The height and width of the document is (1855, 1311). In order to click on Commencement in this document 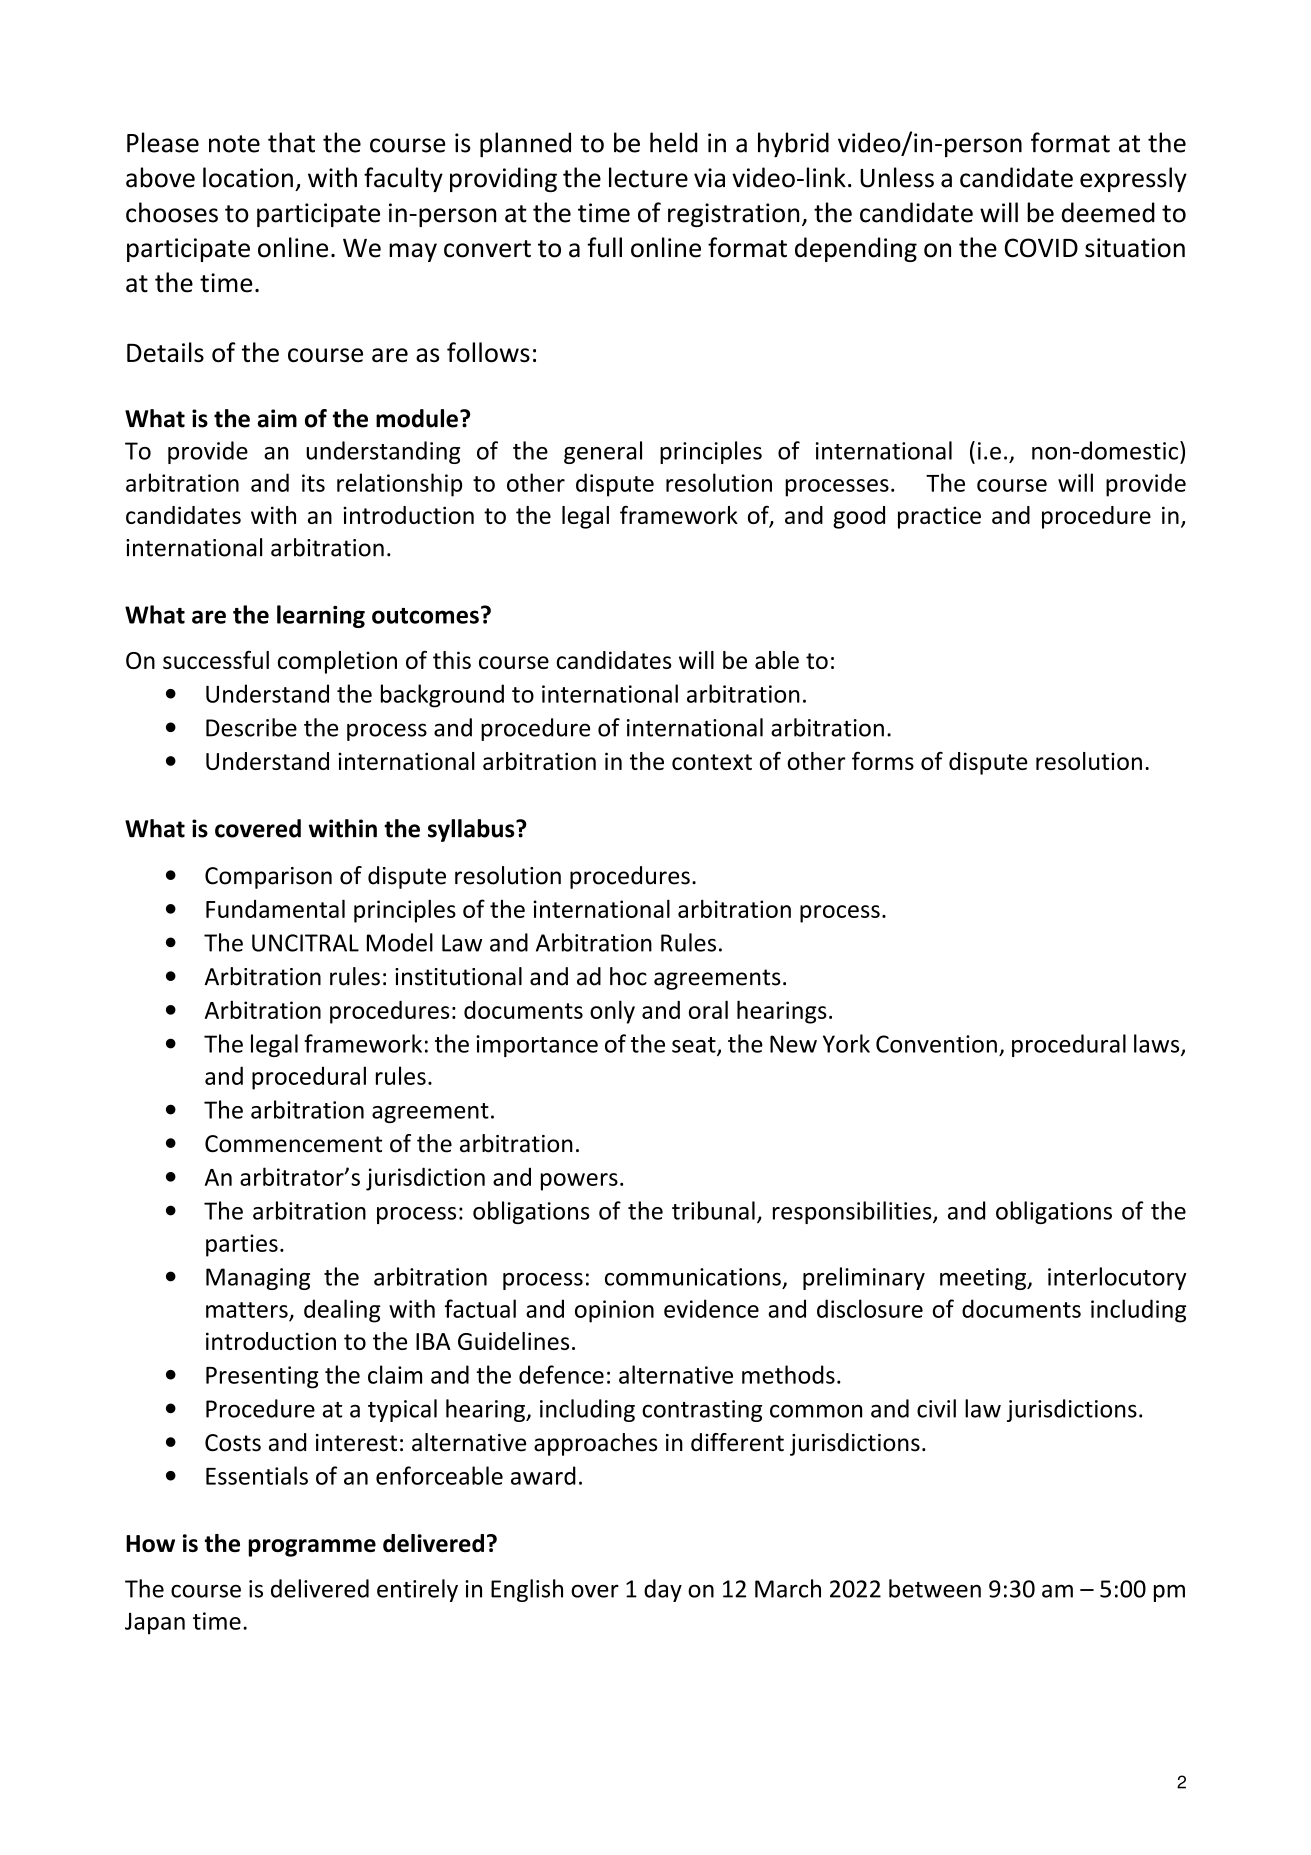, I will do `click(293, 1144)`.
